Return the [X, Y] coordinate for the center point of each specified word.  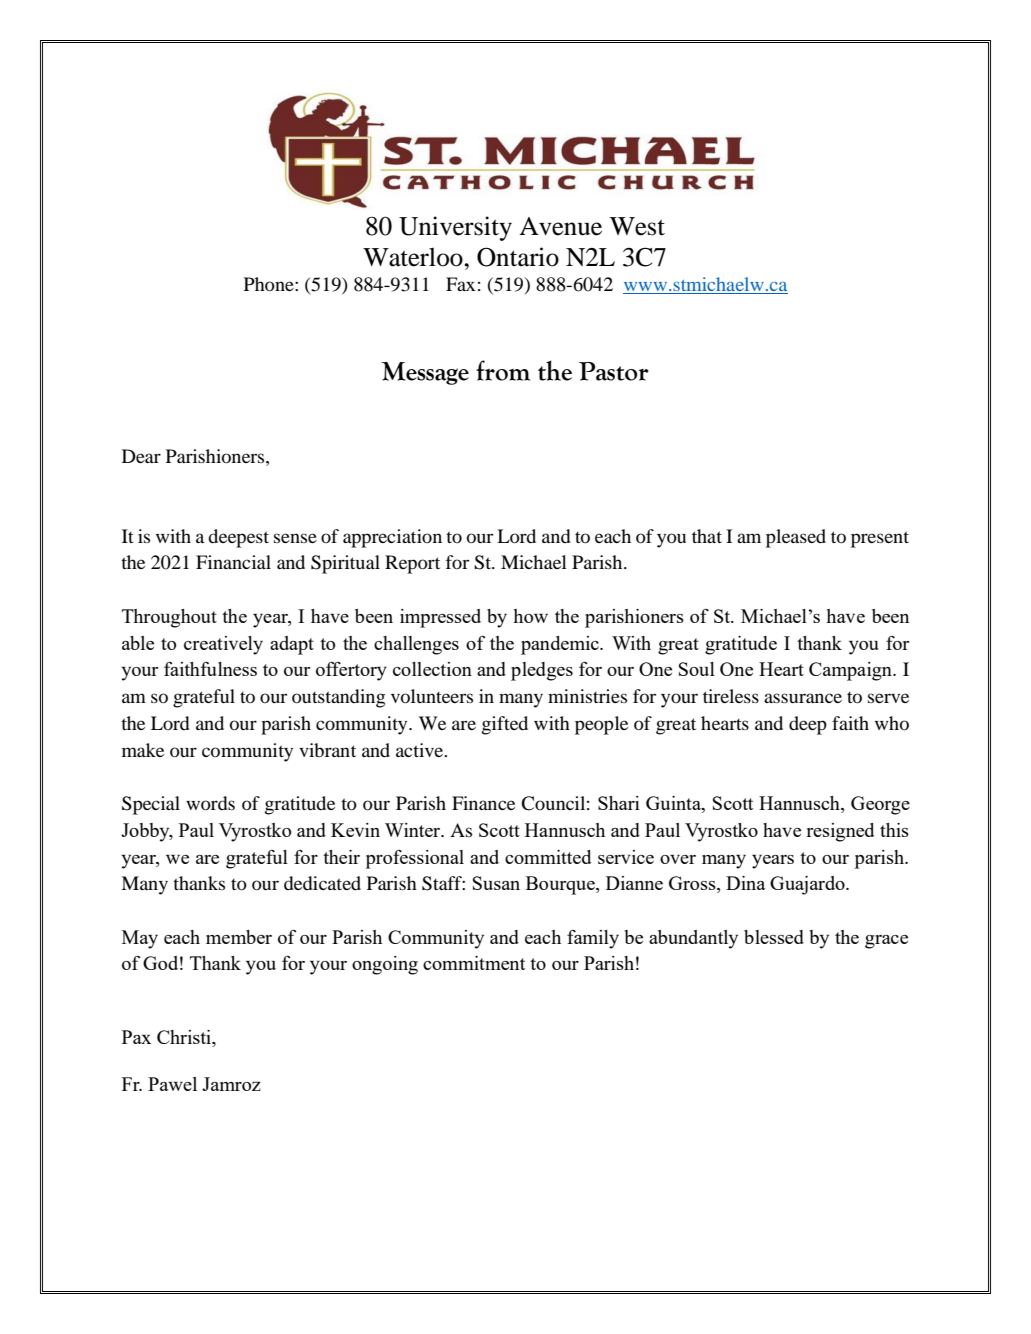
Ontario [518, 257]
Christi [185, 1038]
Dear [141, 456]
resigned [840, 832]
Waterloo [414, 257]
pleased [796, 538]
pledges [542, 671]
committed [548, 857]
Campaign [851, 671]
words [210, 803]
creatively [223, 645]
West [637, 226]
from [503, 370]
